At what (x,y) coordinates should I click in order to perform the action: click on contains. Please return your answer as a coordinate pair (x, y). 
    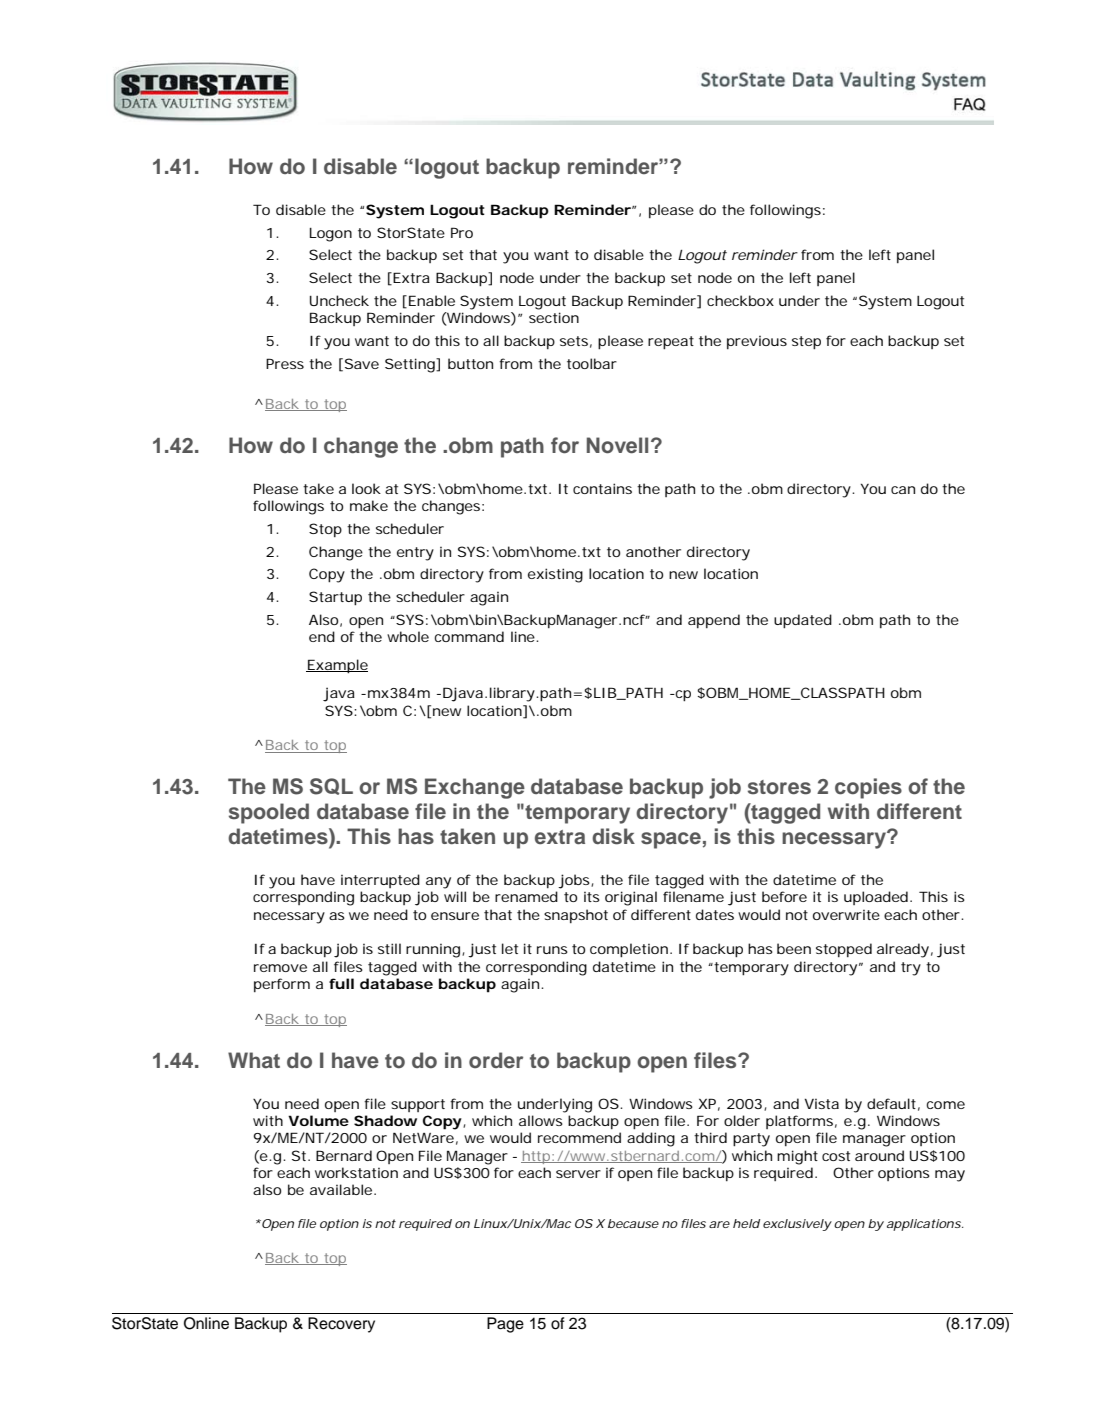
    Looking at the image, I should click on (602, 488).
